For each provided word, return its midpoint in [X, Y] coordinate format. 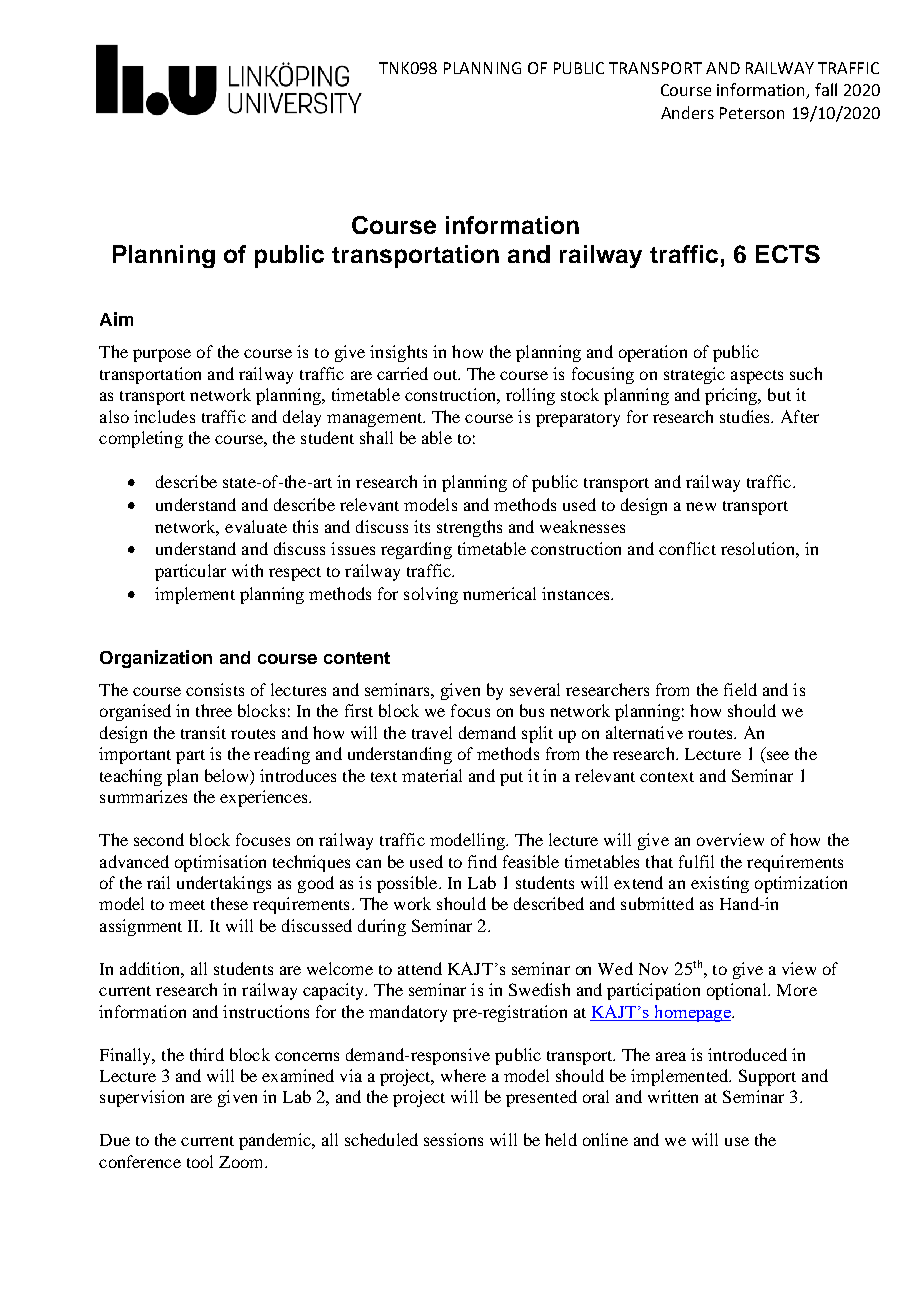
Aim [116, 319]
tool [200, 1161]
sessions [453, 1139]
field [740, 689]
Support [767, 1077]
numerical [499, 593]
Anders [687, 112]
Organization [156, 659]
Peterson [752, 113]
